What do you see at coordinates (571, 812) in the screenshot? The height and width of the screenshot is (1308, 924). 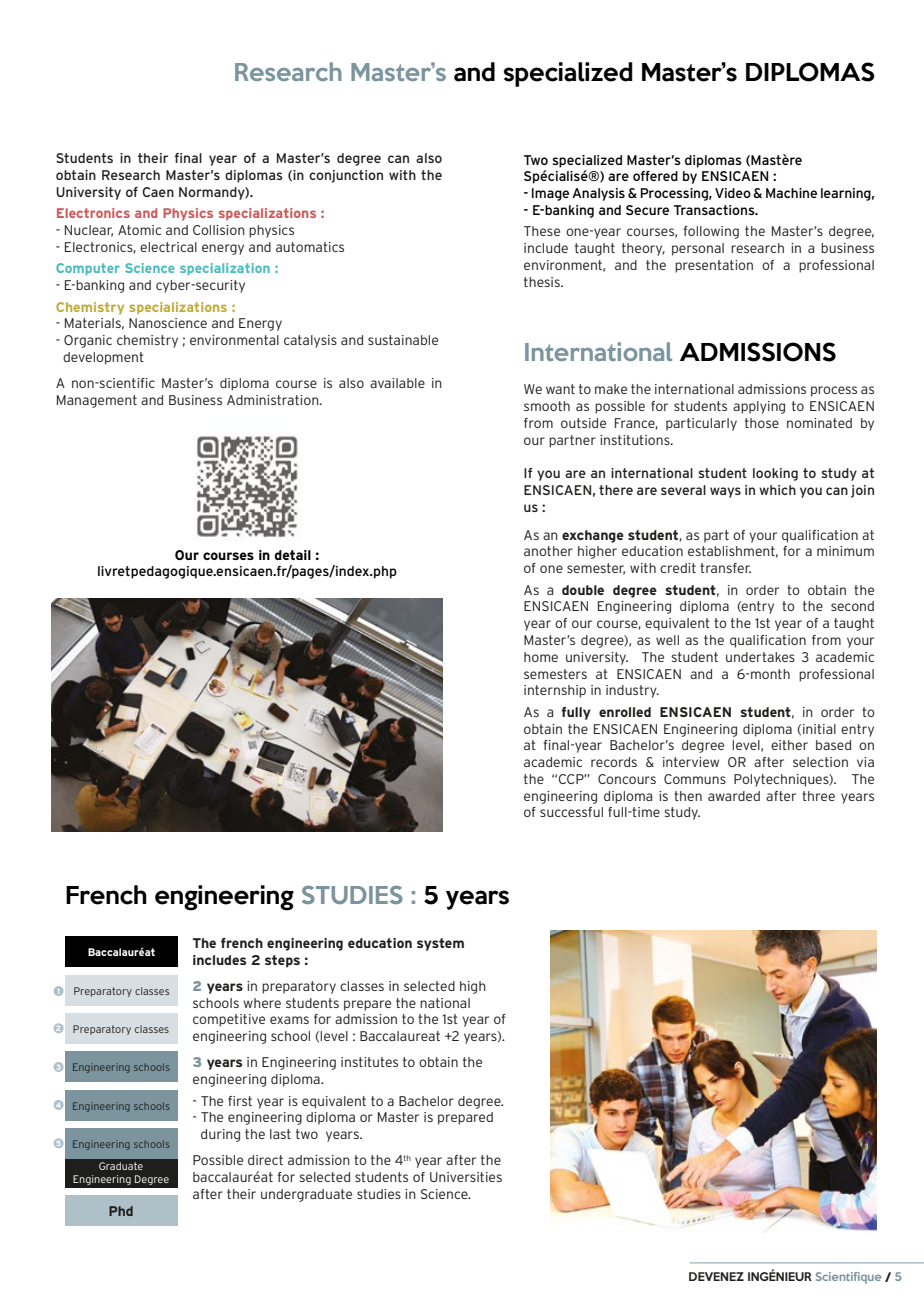 I see `successful` at bounding box center [571, 812].
